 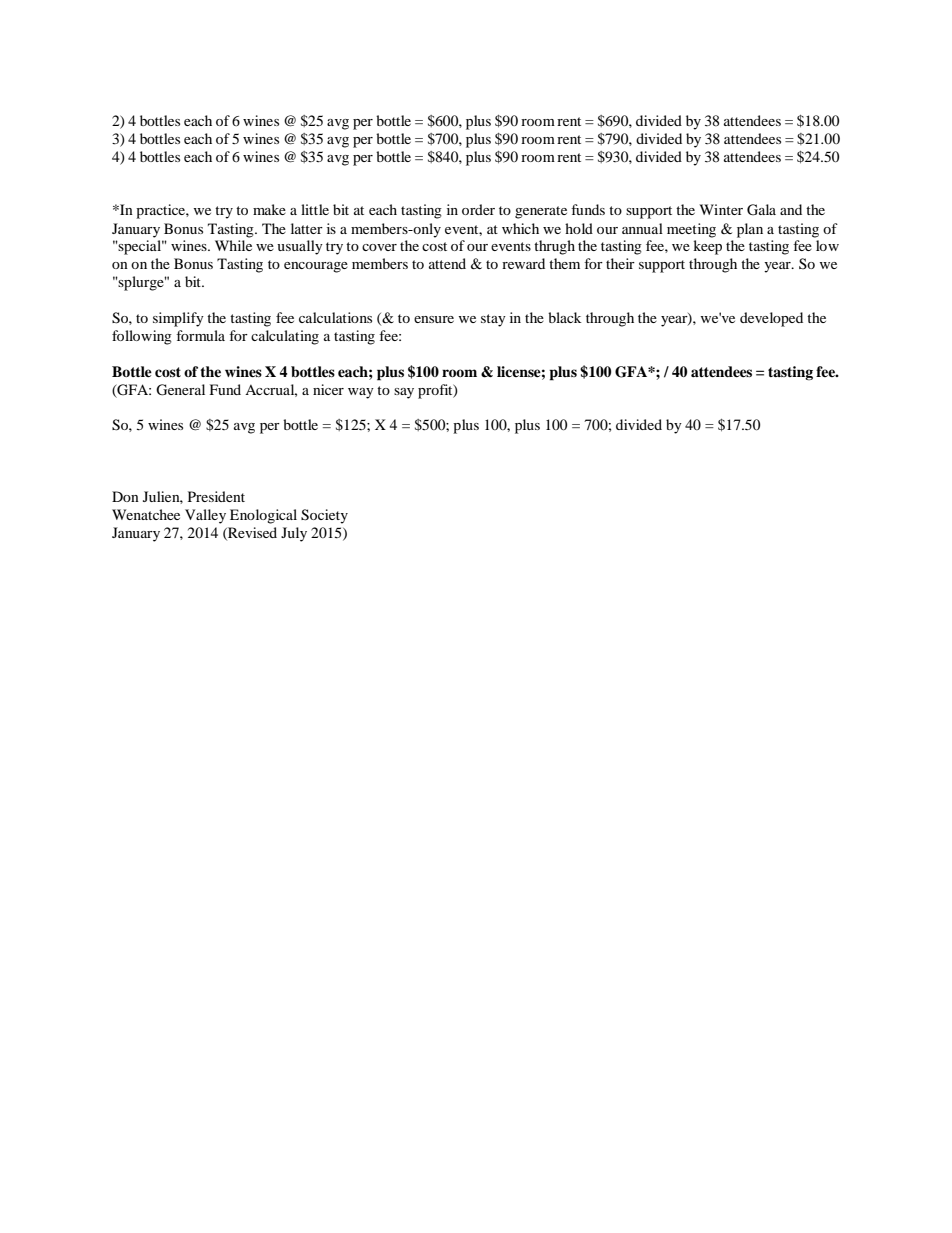 I want to click on Valley, so click(x=205, y=516).
